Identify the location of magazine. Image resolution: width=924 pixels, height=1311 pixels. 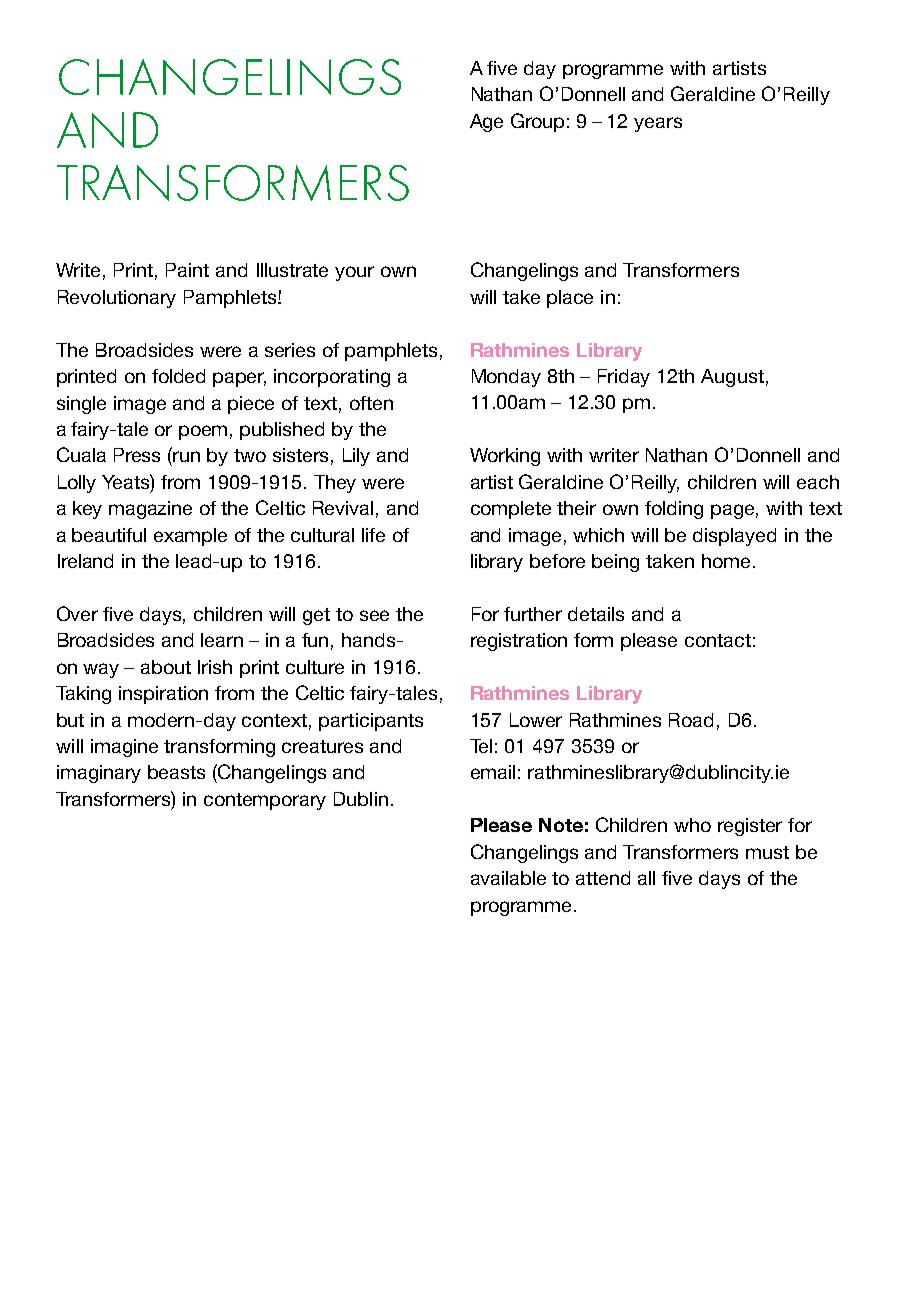
(150, 510).
